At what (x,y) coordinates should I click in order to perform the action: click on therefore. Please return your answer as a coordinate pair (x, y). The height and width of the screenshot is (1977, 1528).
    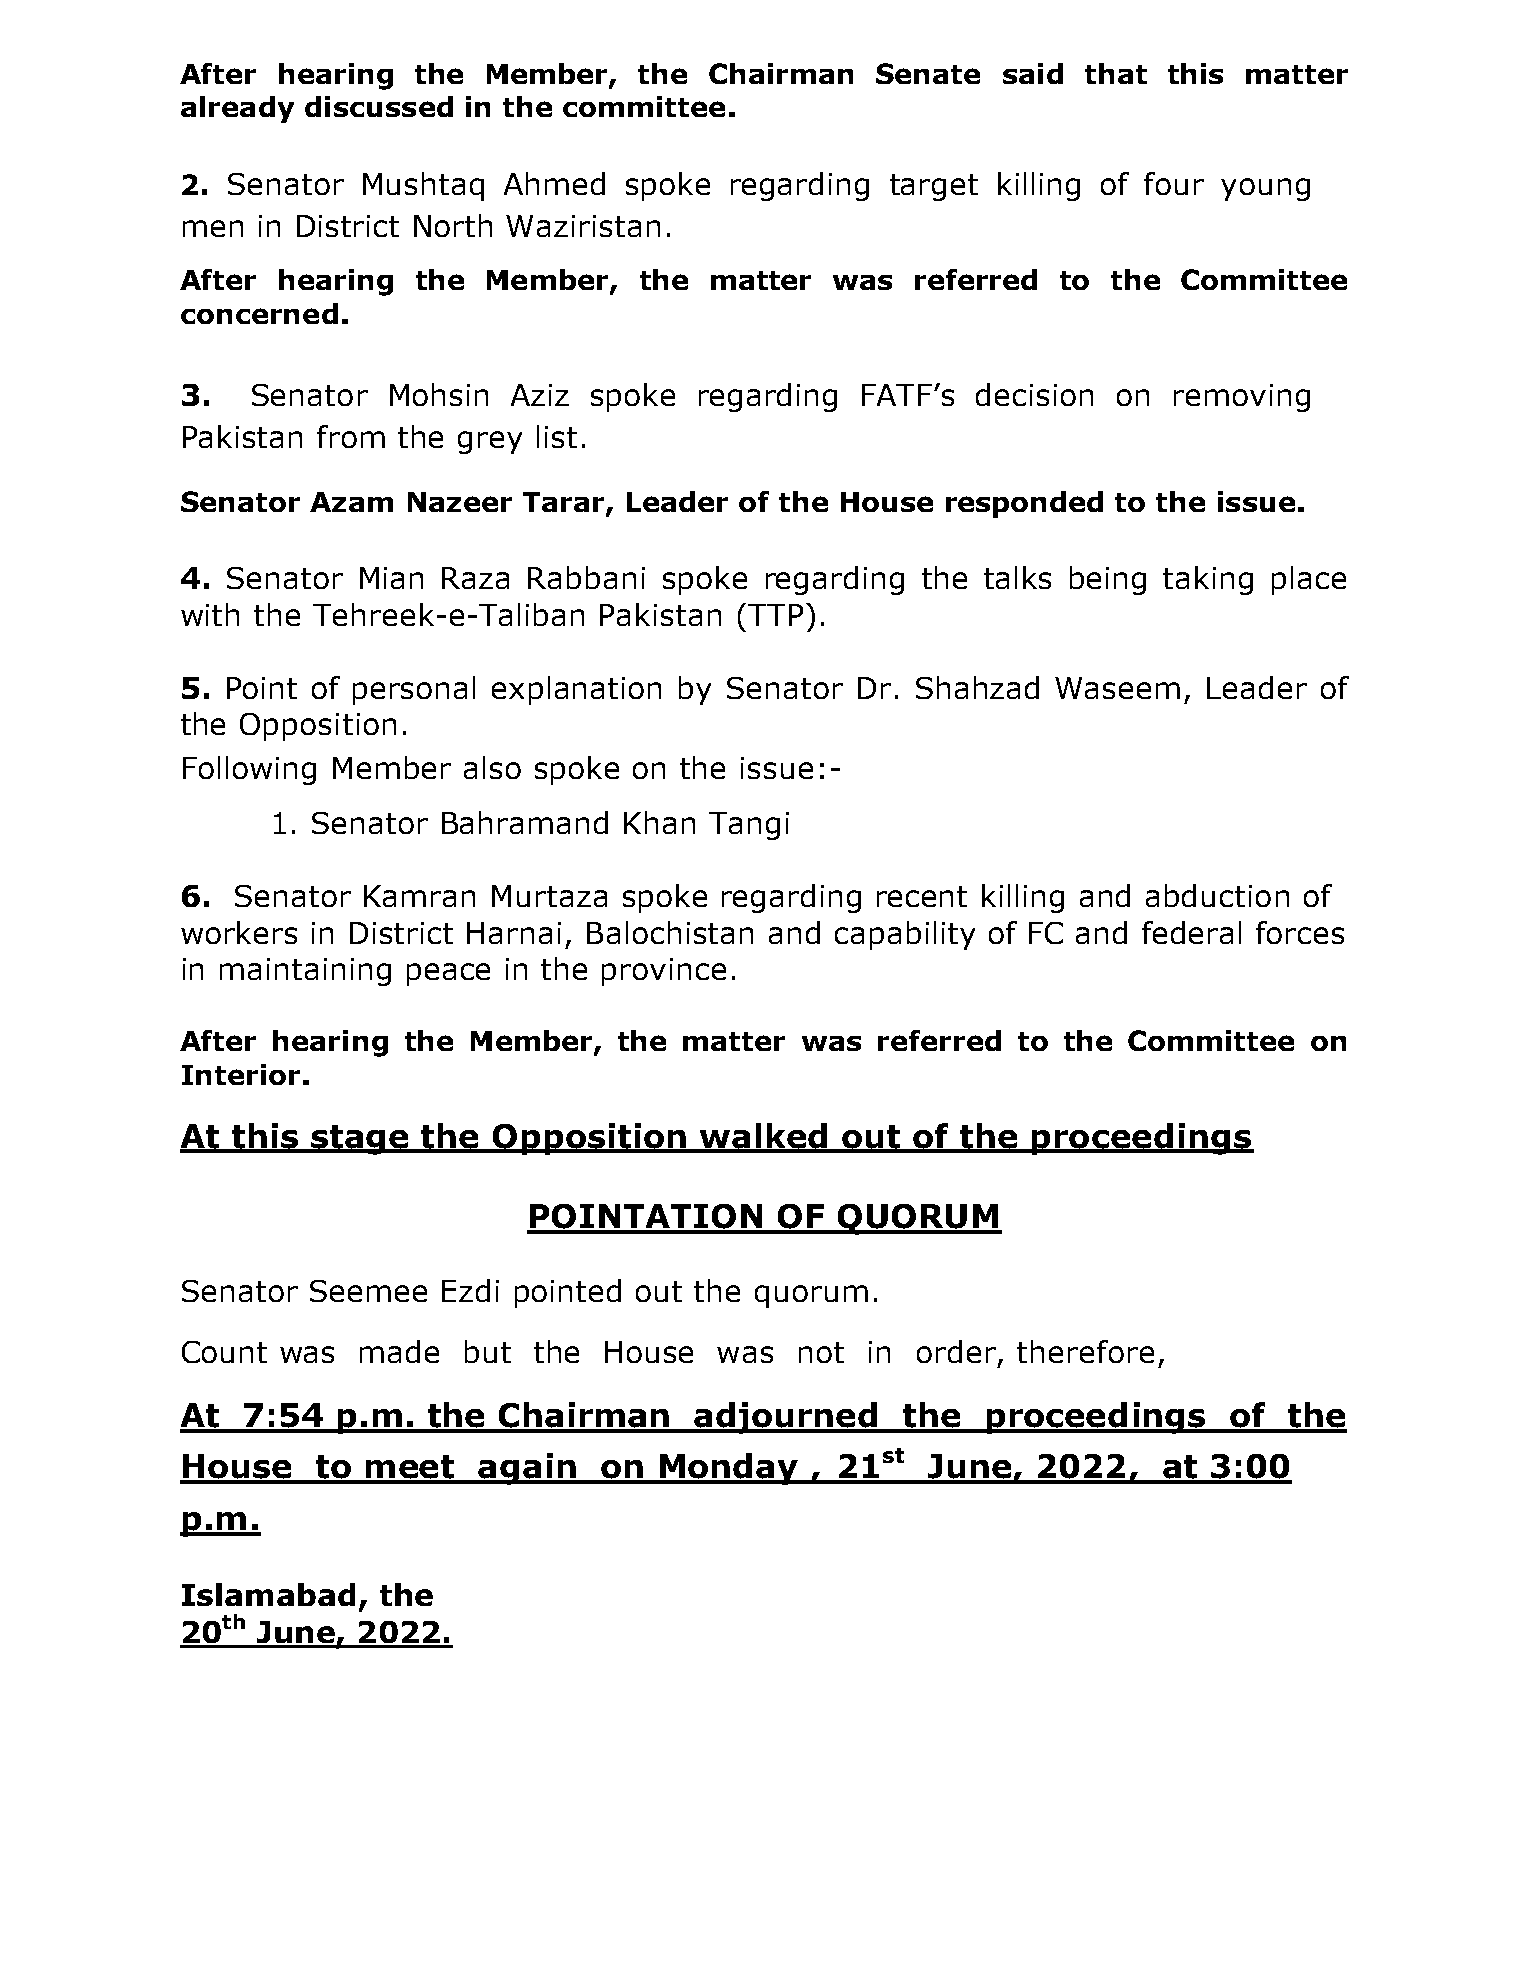
    Looking at the image, I should click on (1085, 1351).
